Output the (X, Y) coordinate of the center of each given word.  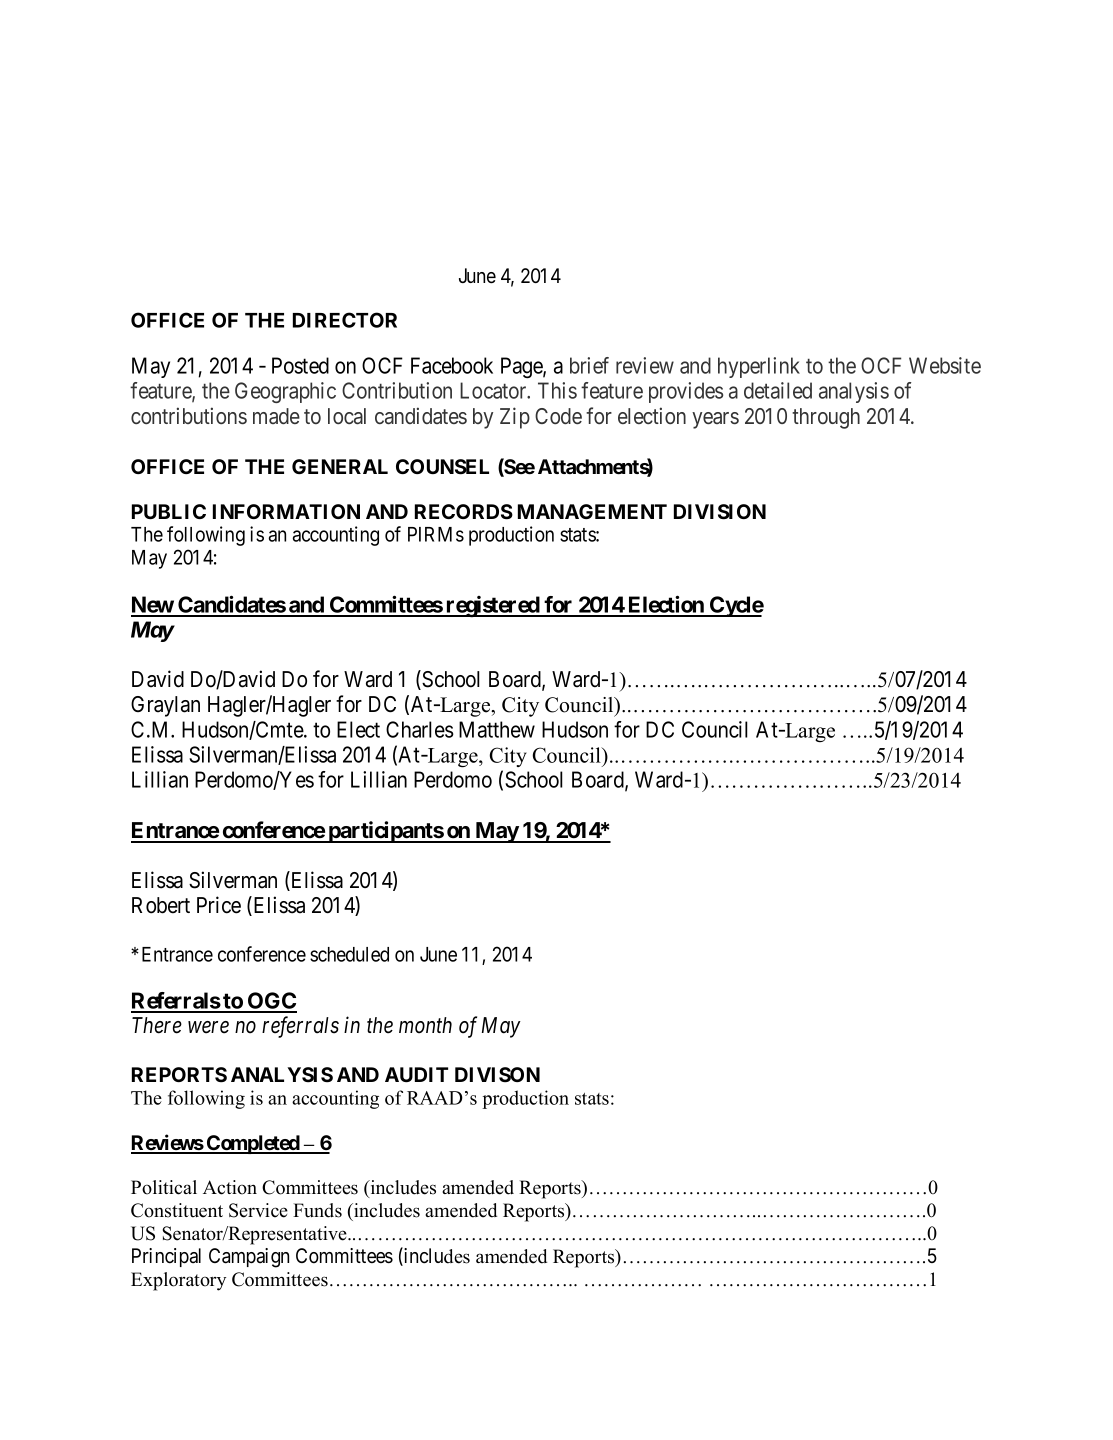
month (425, 1025)
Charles (420, 729)
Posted (300, 365)
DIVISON (497, 1075)
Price (219, 905)
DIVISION (720, 512)
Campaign (249, 1258)
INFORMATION (286, 511)
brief (589, 365)
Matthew (497, 729)
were (208, 1027)
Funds (317, 1210)
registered (492, 606)
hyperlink (759, 367)
